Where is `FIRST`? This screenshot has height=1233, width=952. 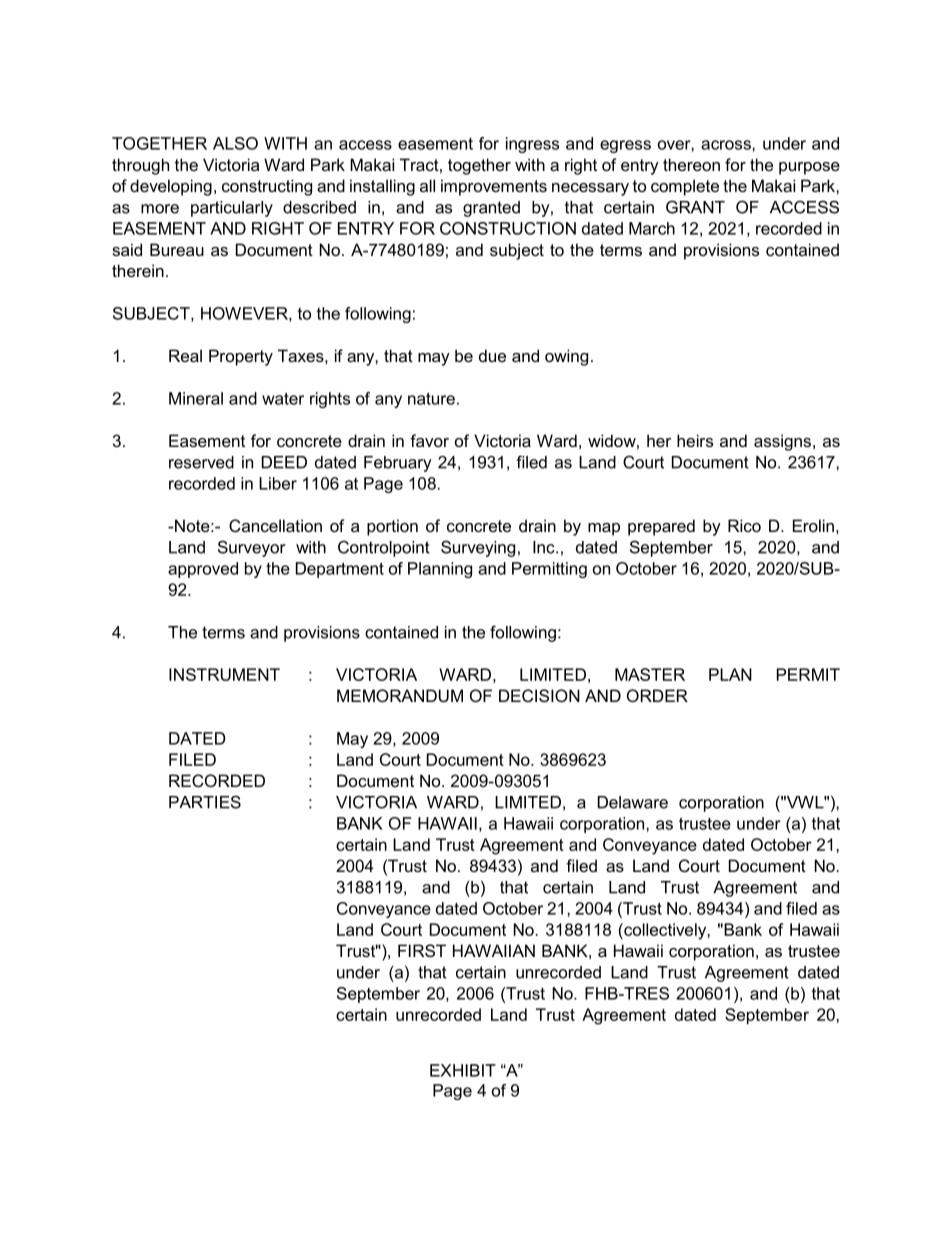
FIRST is located at coordinates (422, 950).
